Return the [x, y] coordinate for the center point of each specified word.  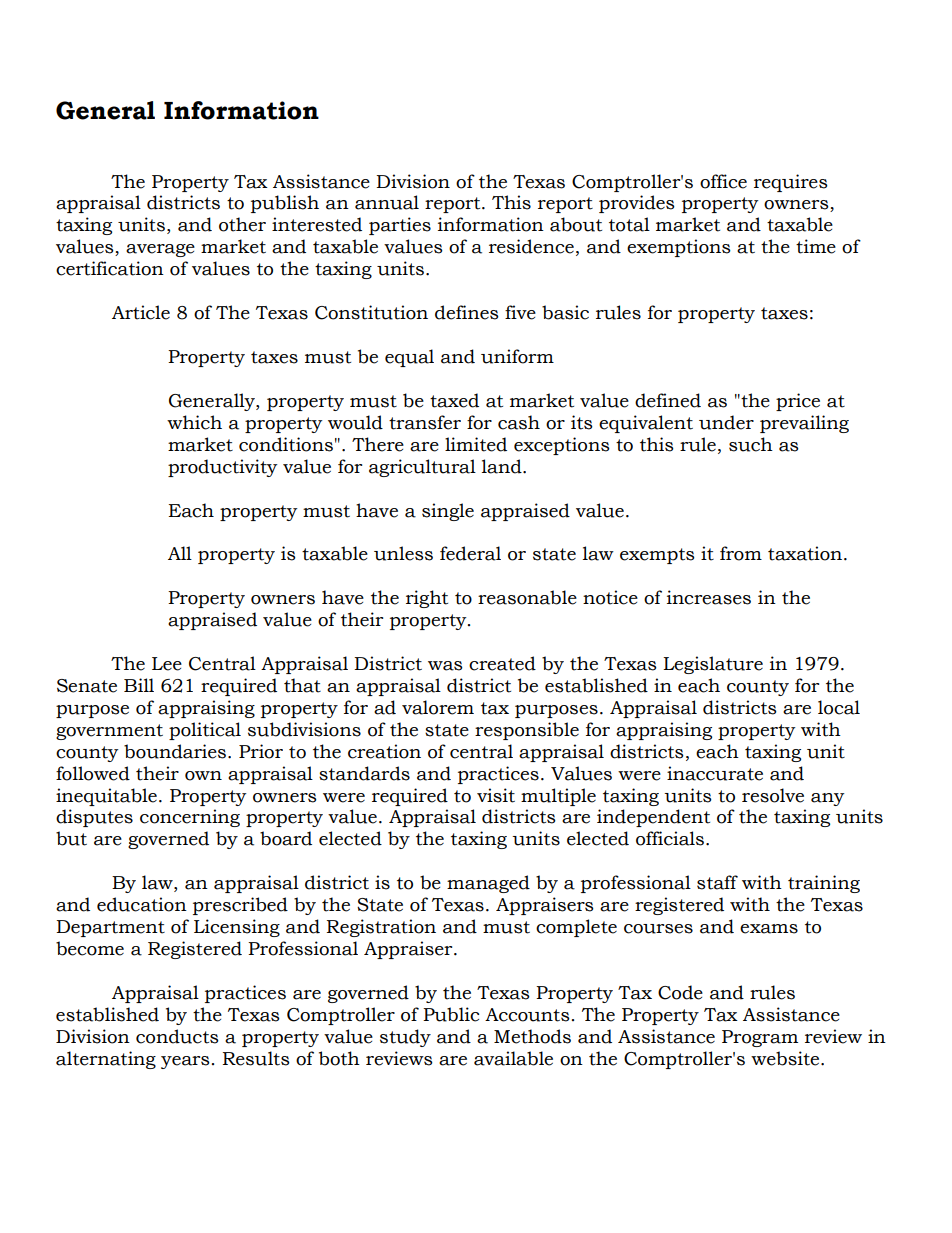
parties [400, 226]
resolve [773, 795]
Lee [167, 664]
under [726, 422]
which [194, 422]
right [427, 599]
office [723, 181]
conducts [177, 1036]
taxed [454, 400]
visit [496, 795]
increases [709, 597]
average [160, 250]
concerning [190, 818]
